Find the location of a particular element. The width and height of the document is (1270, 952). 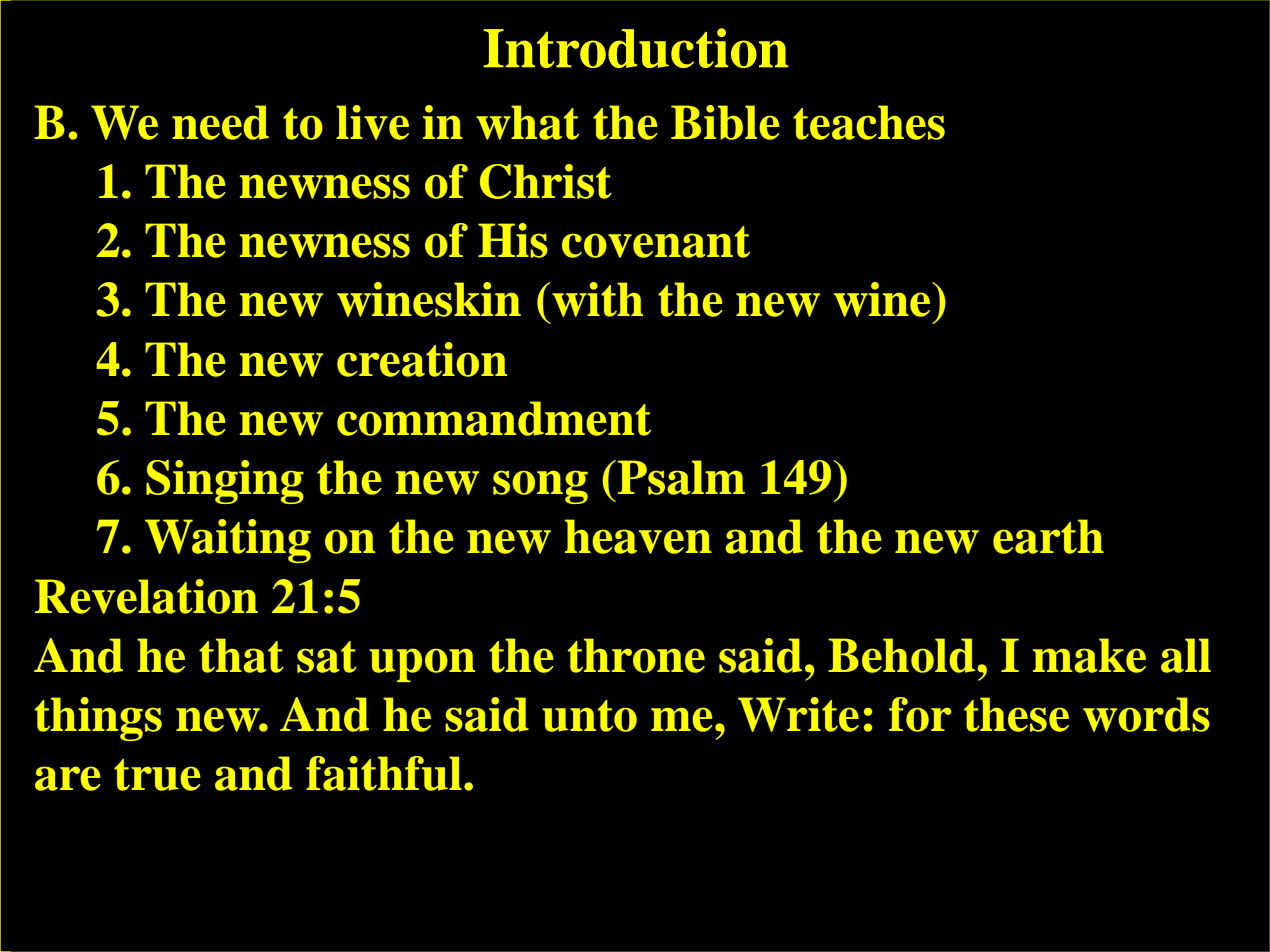

earth is located at coordinates (1048, 536).
